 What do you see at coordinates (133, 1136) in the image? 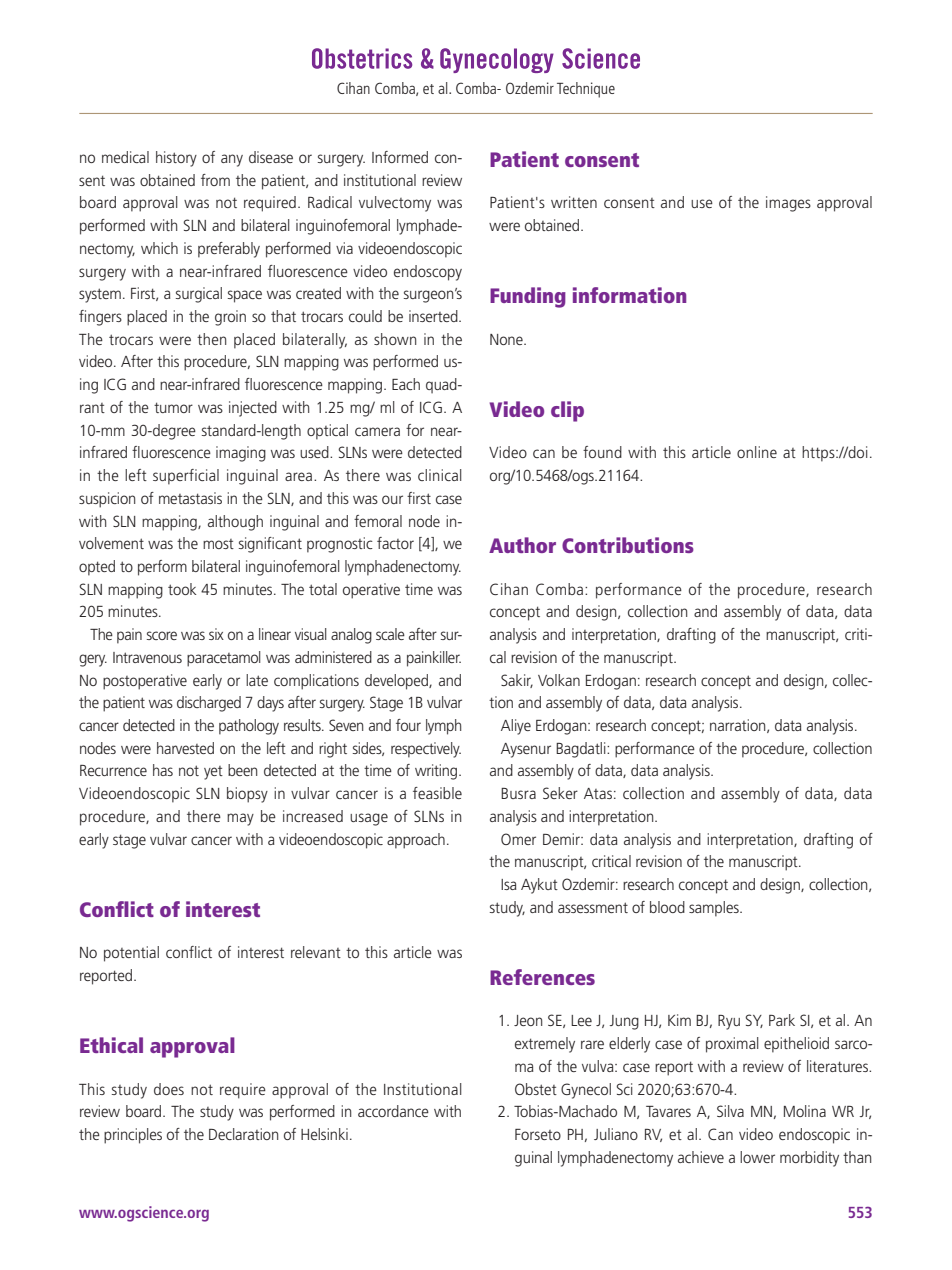
I see `principles` at bounding box center [133, 1136].
